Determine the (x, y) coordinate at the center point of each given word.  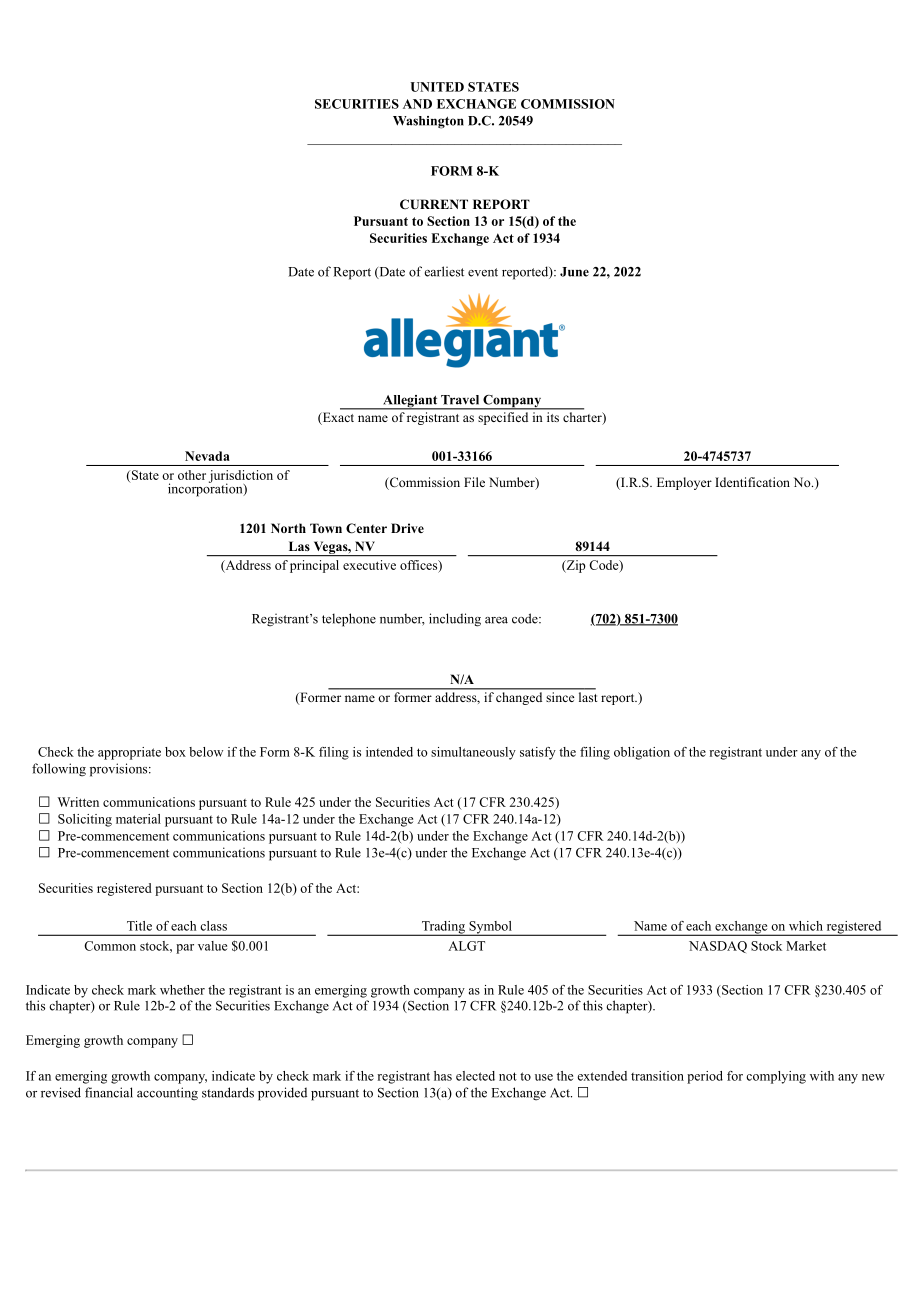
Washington (428, 122)
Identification (752, 482)
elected (475, 1076)
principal (314, 566)
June (574, 272)
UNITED (437, 87)
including (455, 620)
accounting (167, 1094)
